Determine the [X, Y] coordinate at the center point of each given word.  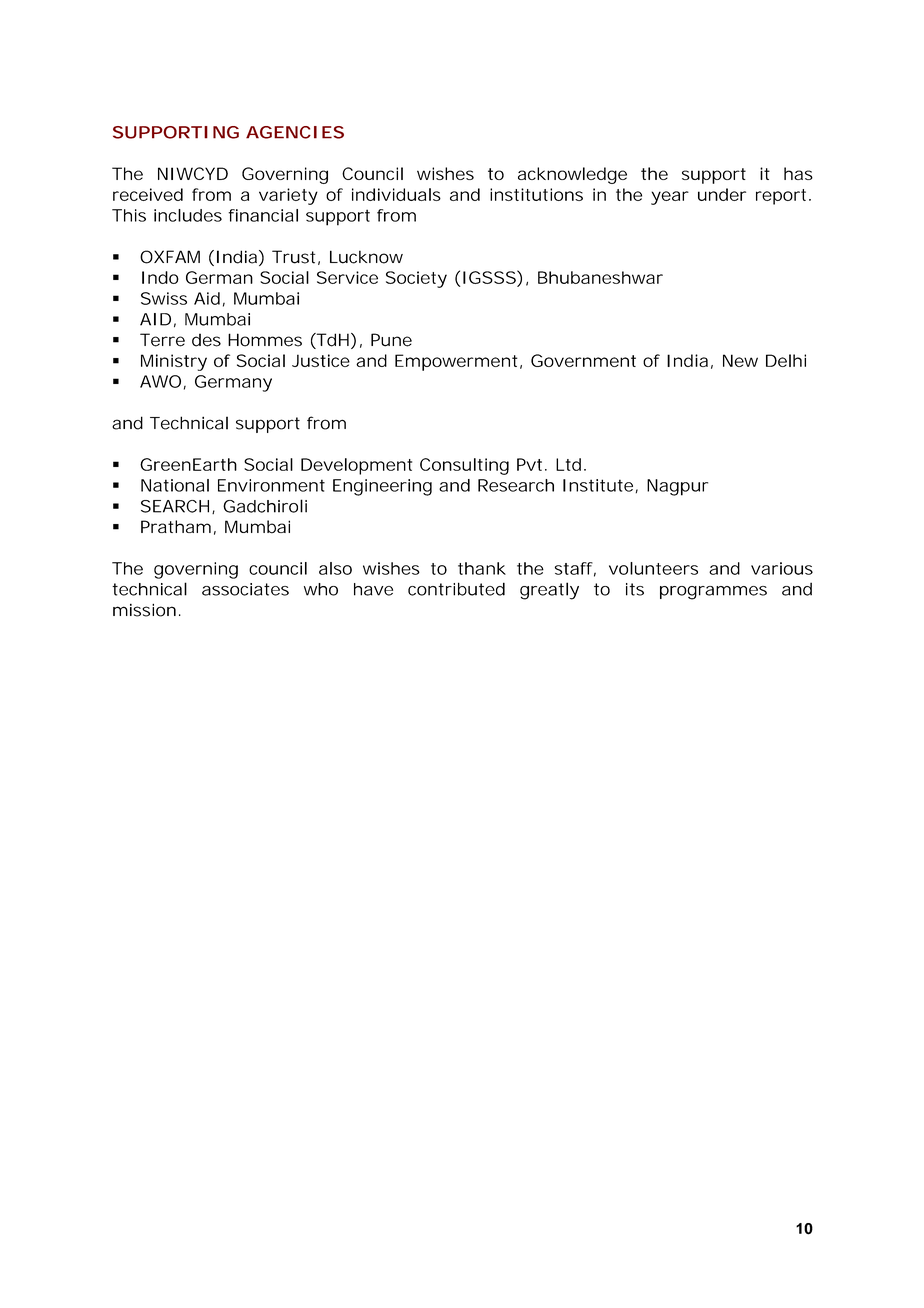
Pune [391, 340]
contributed [456, 589]
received [148, 194]
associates [245, 589]
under [722, 194]
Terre [162, 340]
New [740, 360]
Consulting [464, 466]
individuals [396, 194]
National [175, 485]
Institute [598, 485]
